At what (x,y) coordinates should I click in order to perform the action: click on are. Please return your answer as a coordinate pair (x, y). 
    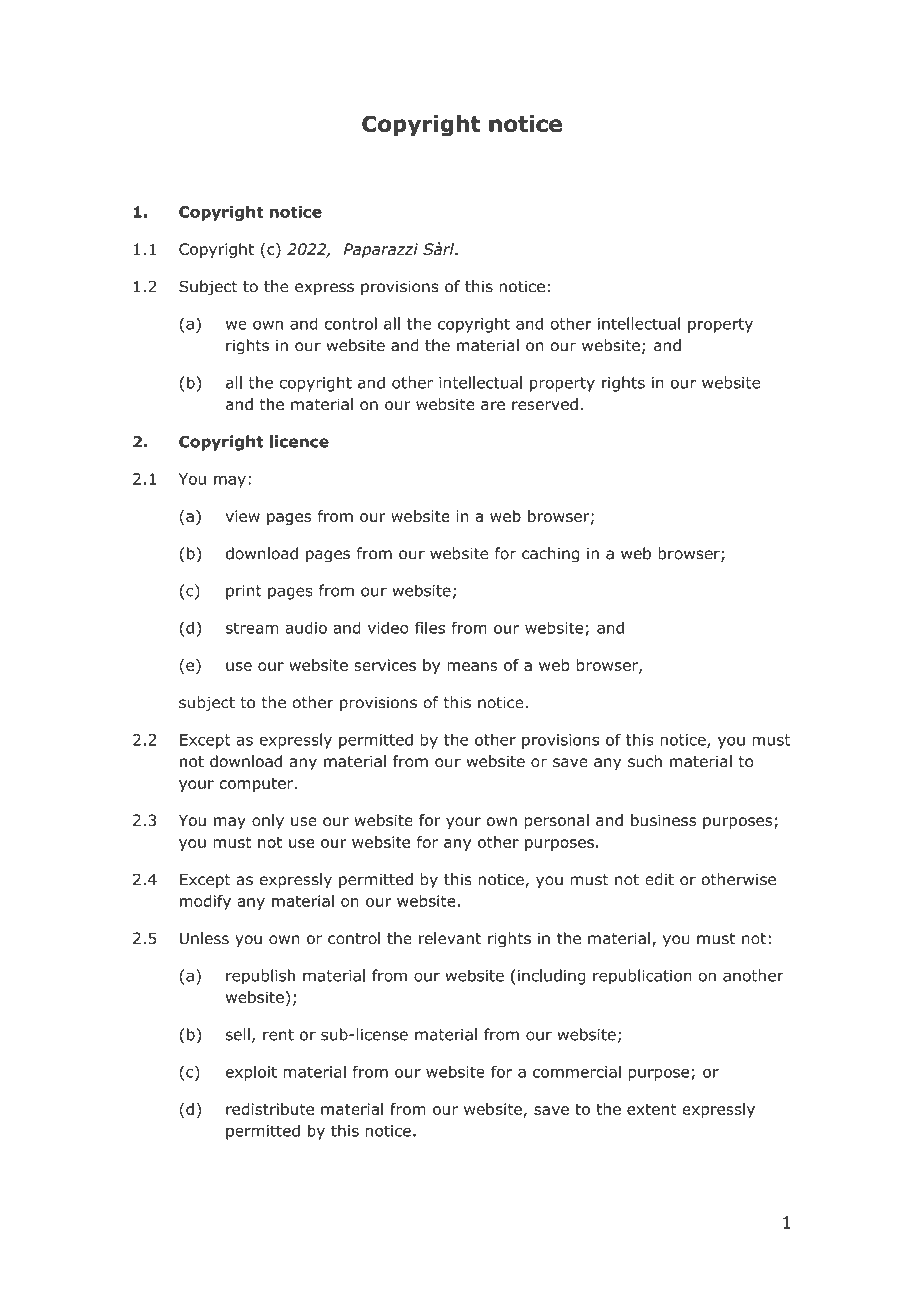
    Looking at the image, I should click on (493, 406).
